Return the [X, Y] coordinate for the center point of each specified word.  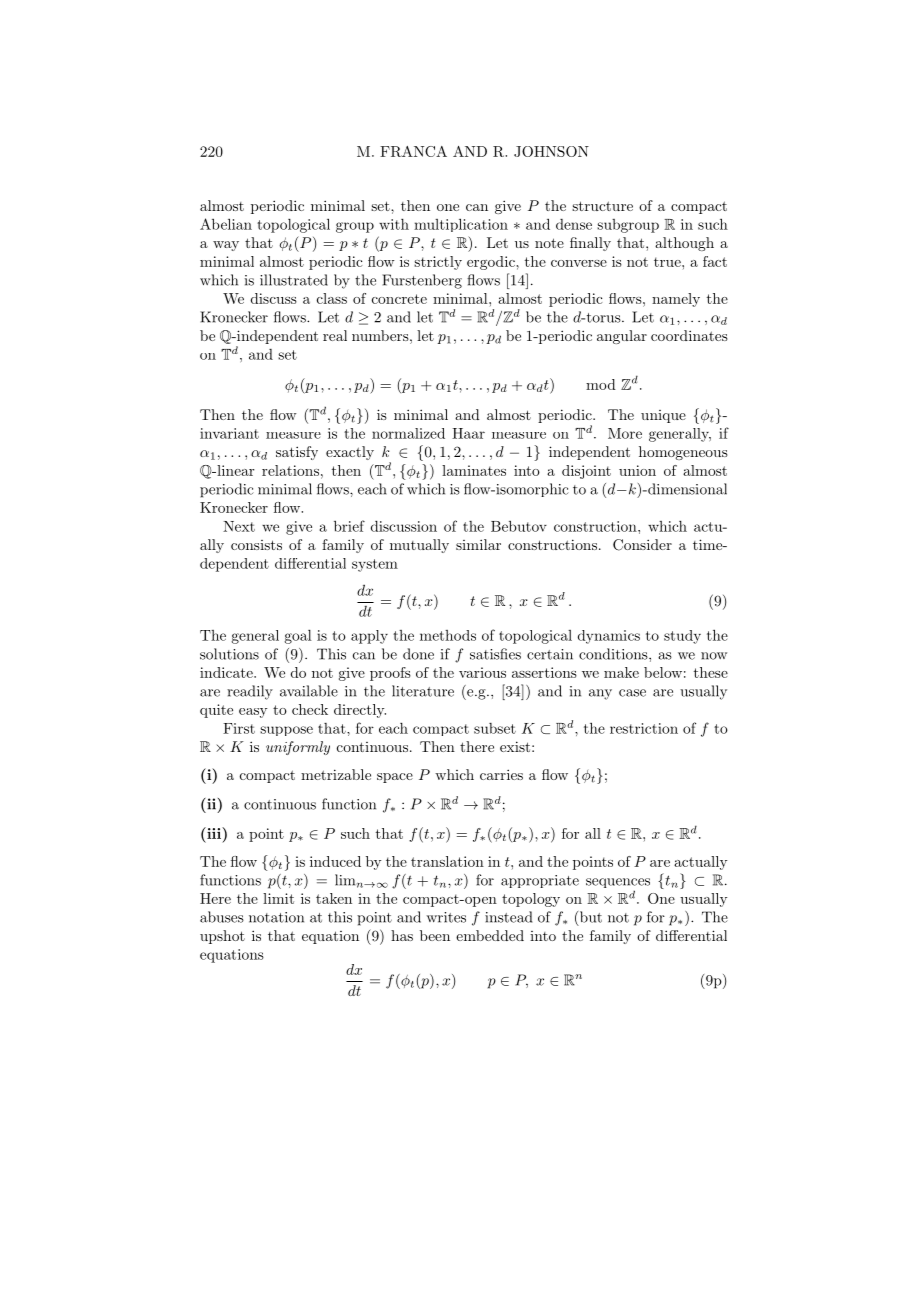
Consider [642, 545]
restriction [644, 728]
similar [478, 544]
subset [495, 728]
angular [622, 337]
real [335, 335]
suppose [286, 731]
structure [602, 206]
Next [239, 526]
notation [276, 917]
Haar [468, 433]
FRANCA [413, 151]
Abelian [226, 224]
